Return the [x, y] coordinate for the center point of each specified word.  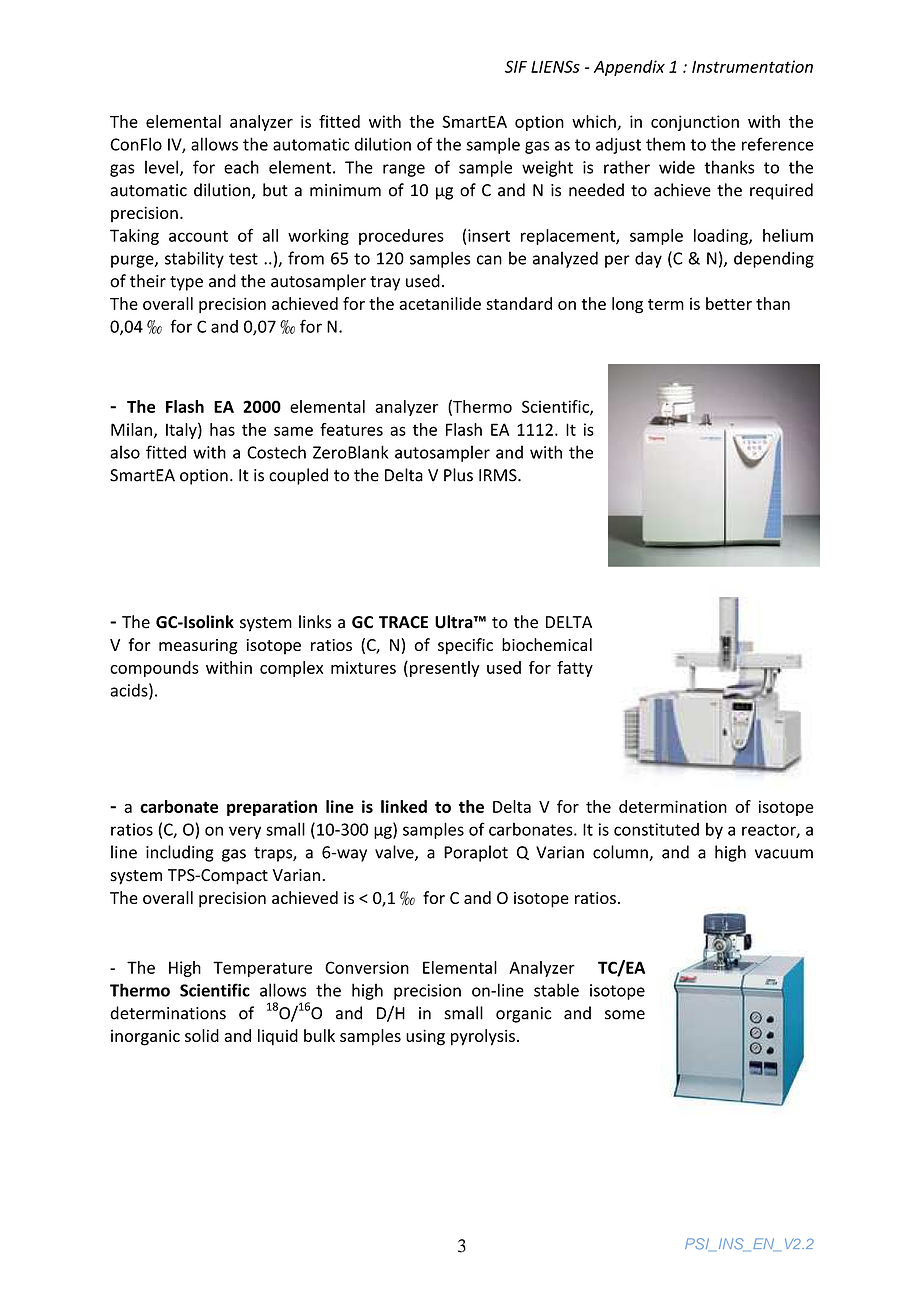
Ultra [455, 622]
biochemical [547, 644]
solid [202, 1035]
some [625, 1015]
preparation [272, 808]
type [186, 283]
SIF [516, 66]
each [241, 167]
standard [519, 303]
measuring [198, 647]
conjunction [695, 123]
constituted [656, 829]
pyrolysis [483, 1037]
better [729, 303]
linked [404, 806]
